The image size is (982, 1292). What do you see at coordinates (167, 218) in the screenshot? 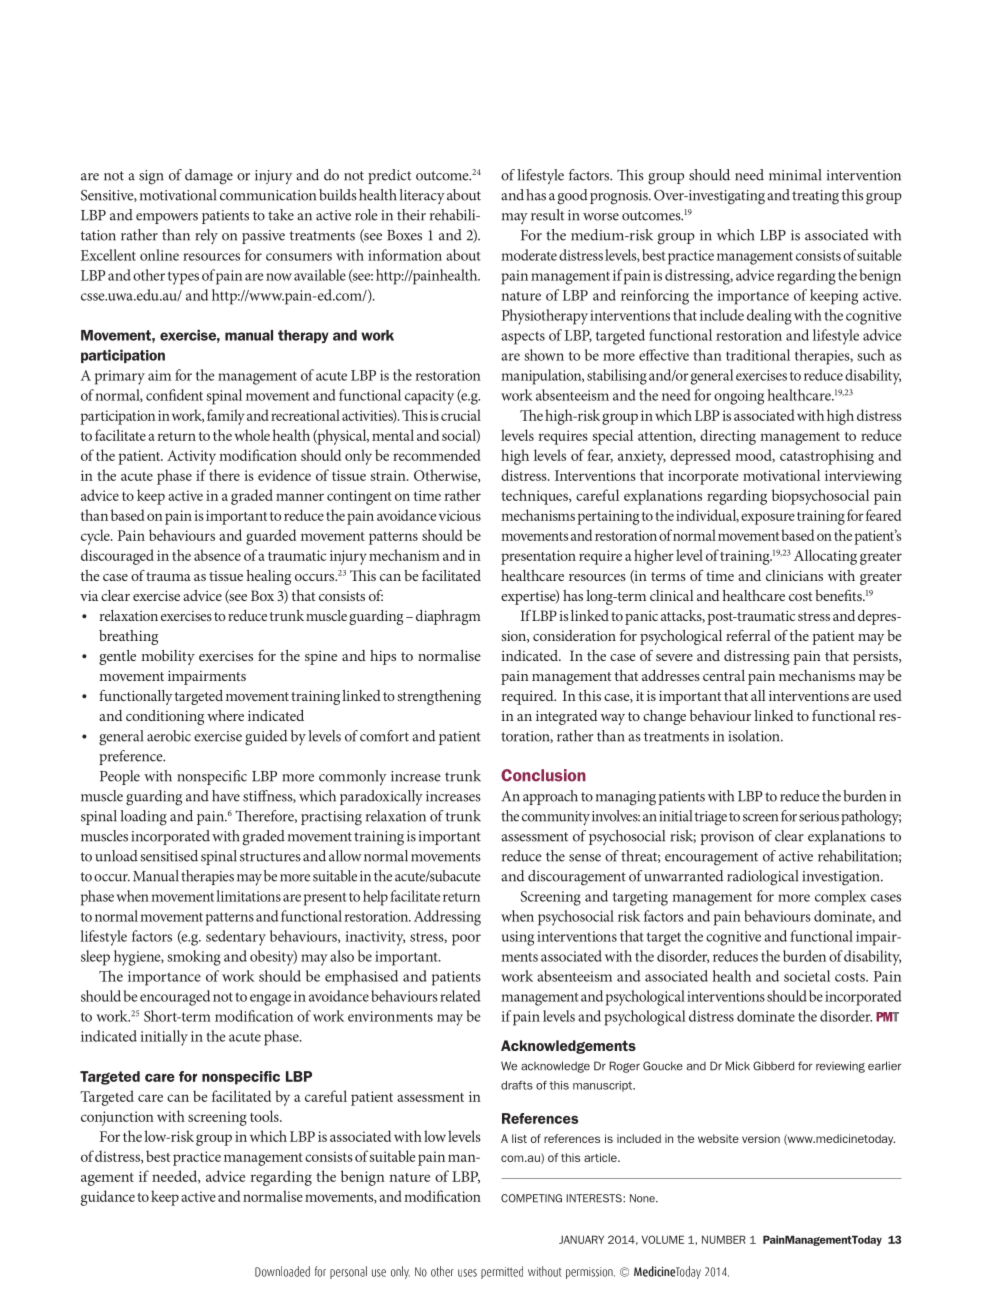
I see `empowers` at bounding box center [167, 218].
